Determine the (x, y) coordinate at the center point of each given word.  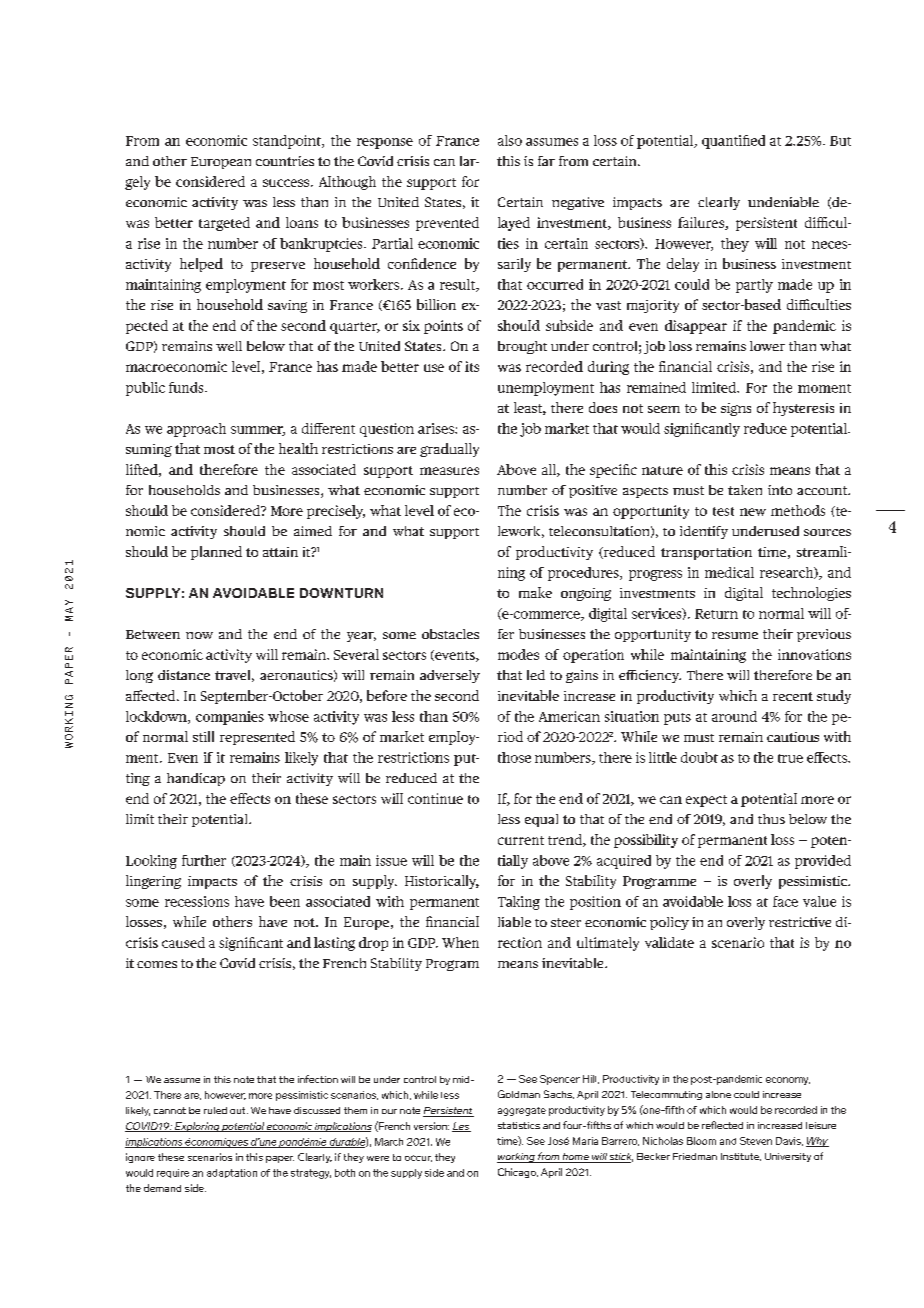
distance (184, 675)
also (510, 140)
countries (285, 161)
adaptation (232, 1173)
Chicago (518, 1173)
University (788, 1157)
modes (518, 654)
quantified (733, 142)
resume (735, 635)
